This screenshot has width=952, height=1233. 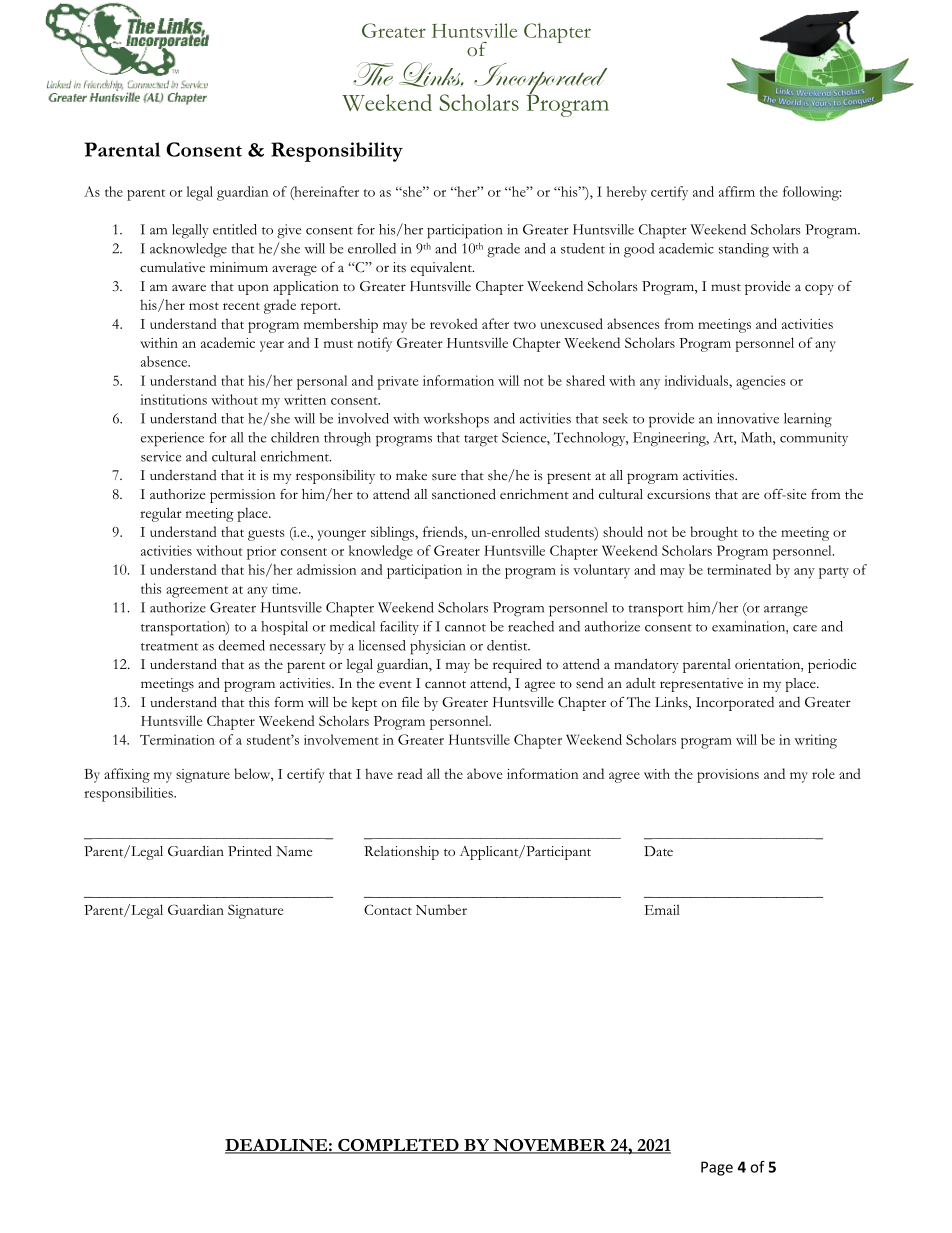 I want to click on COMPLETED, so click(x=398, y=1146).
